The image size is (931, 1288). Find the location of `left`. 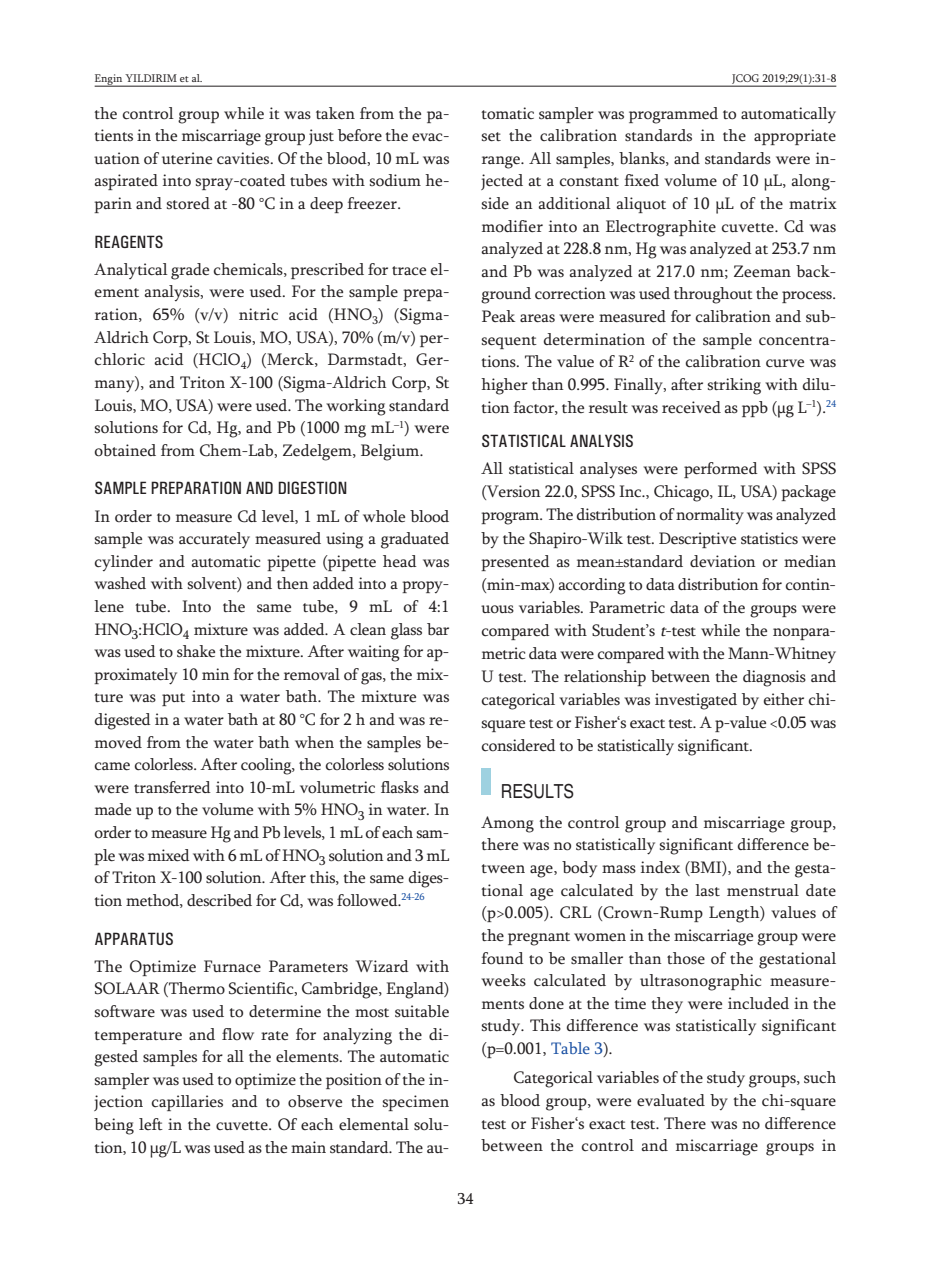

left is located at coordinates (151, 1124).
